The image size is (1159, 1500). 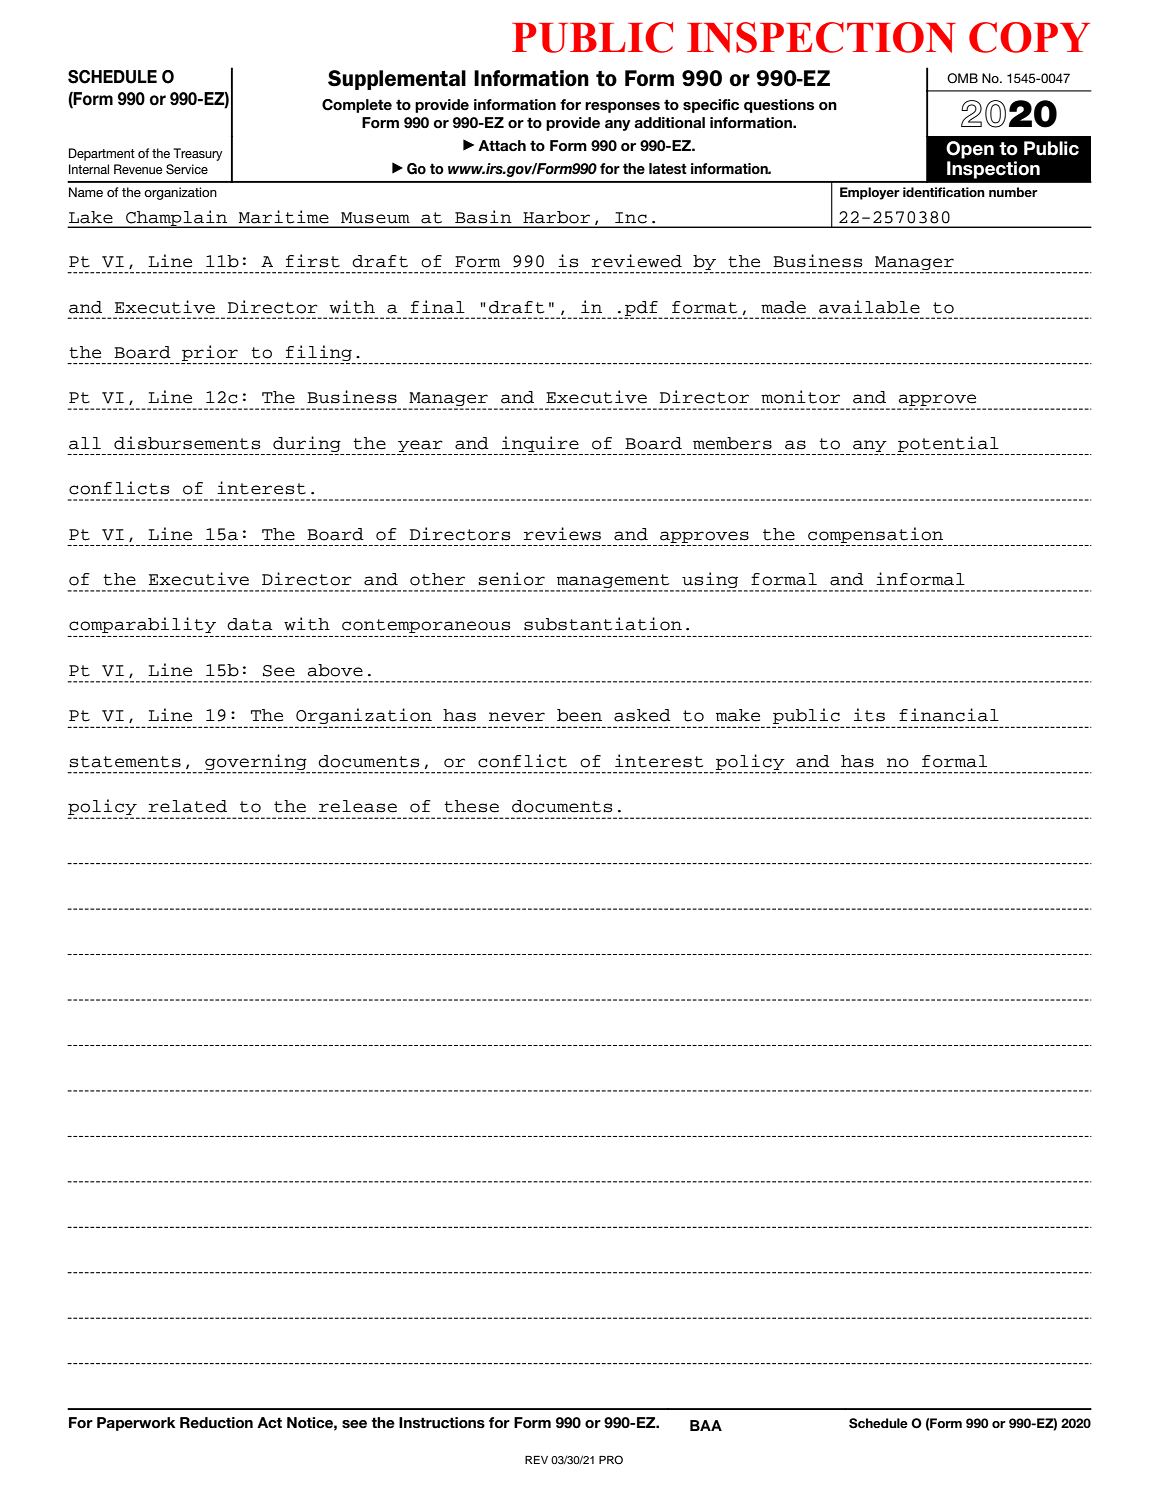 What do you see at coordinates (471, 806) in the screenshot?
I see `these` at bounding box center [471, 806].
